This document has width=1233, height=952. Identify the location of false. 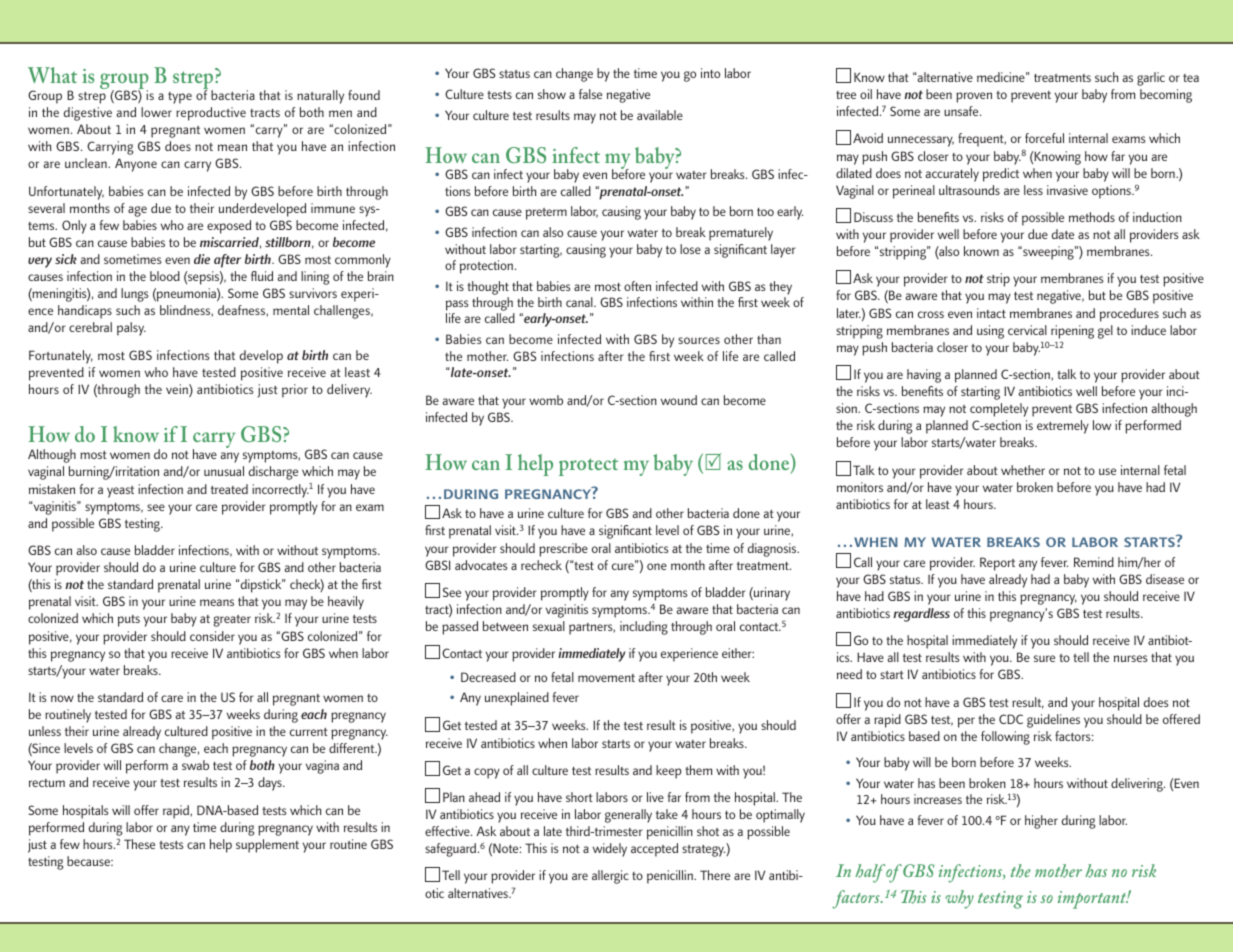
(590, 94).
